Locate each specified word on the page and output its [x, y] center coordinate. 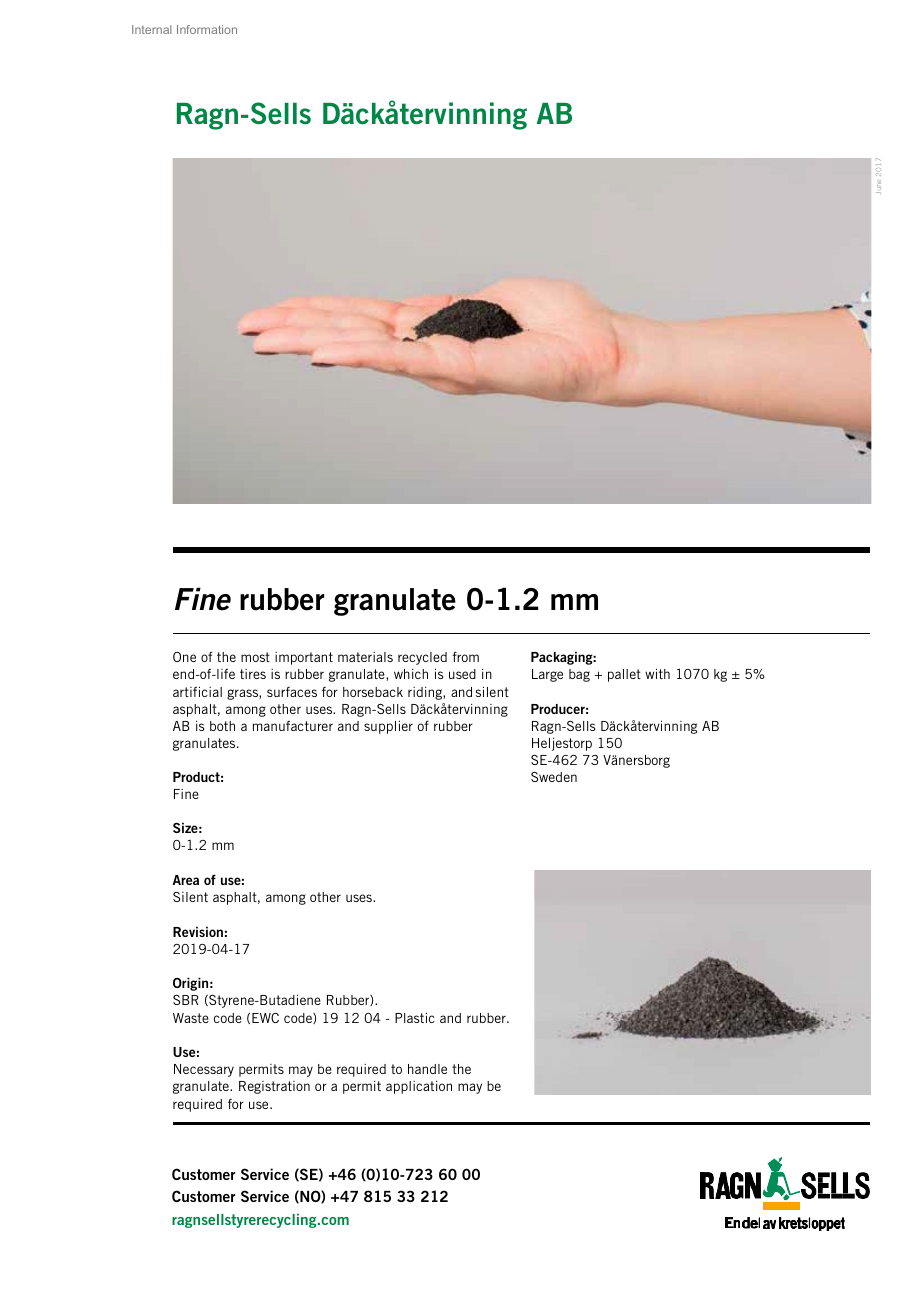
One [184, 657]
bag [579, 675]
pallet [624, 675]
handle [427, 1069]
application [419, 1087]
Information [207, 29]
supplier [388, 727]
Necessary [204, 1070]
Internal [152, 29]
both [222, 726]
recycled [422, 658]
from [465, 657]
